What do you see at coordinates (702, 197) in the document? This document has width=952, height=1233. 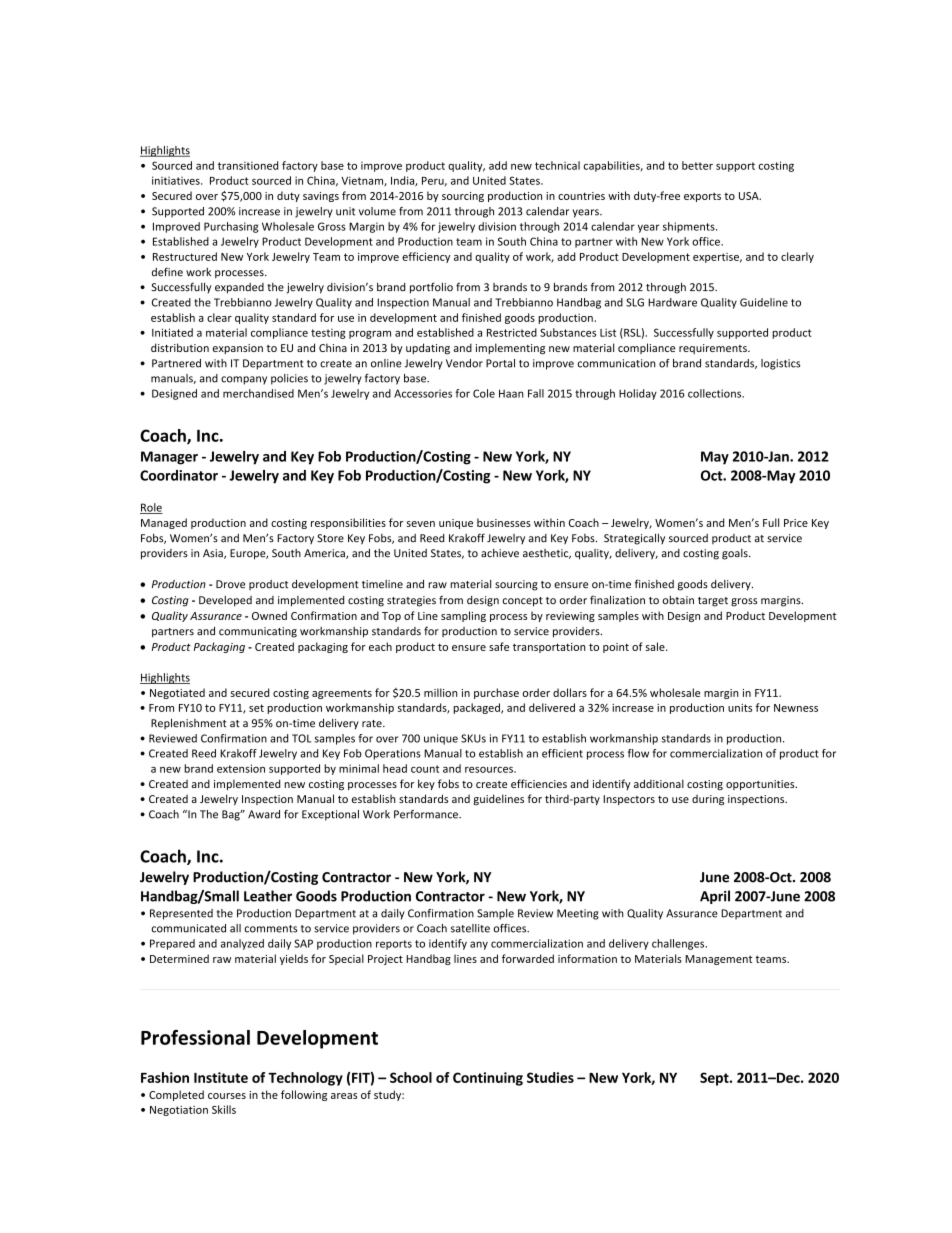 I see `exports` at bounding box center [702, 197].
